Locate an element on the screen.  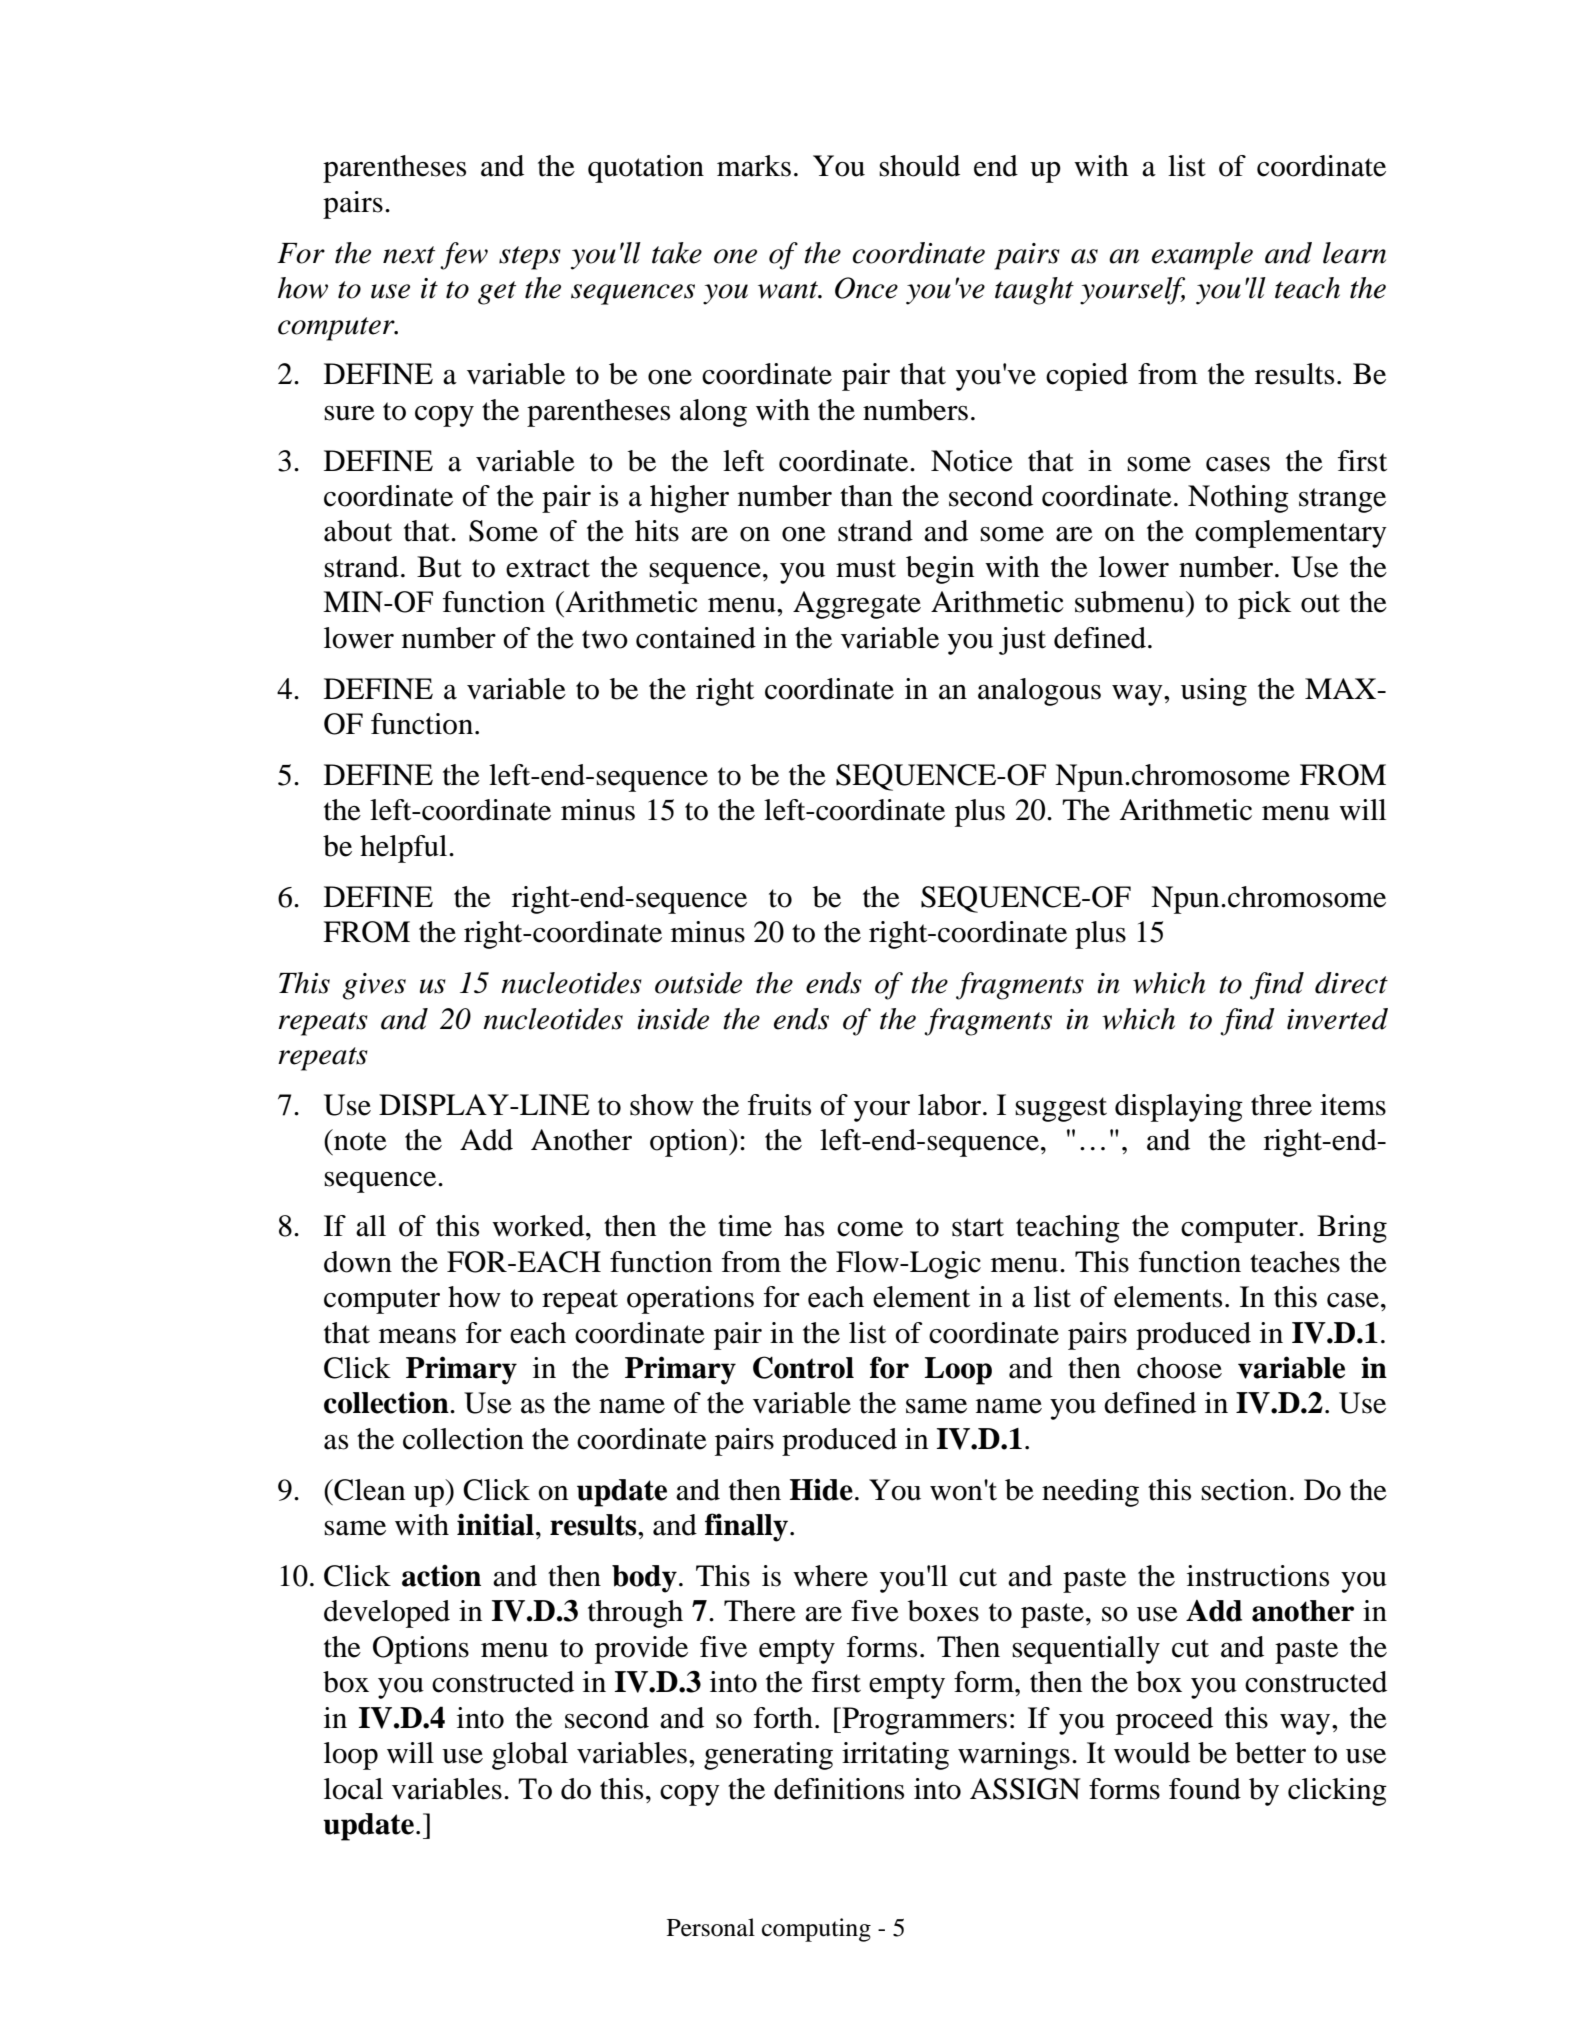
example is located at coordinates (1202, 256).
